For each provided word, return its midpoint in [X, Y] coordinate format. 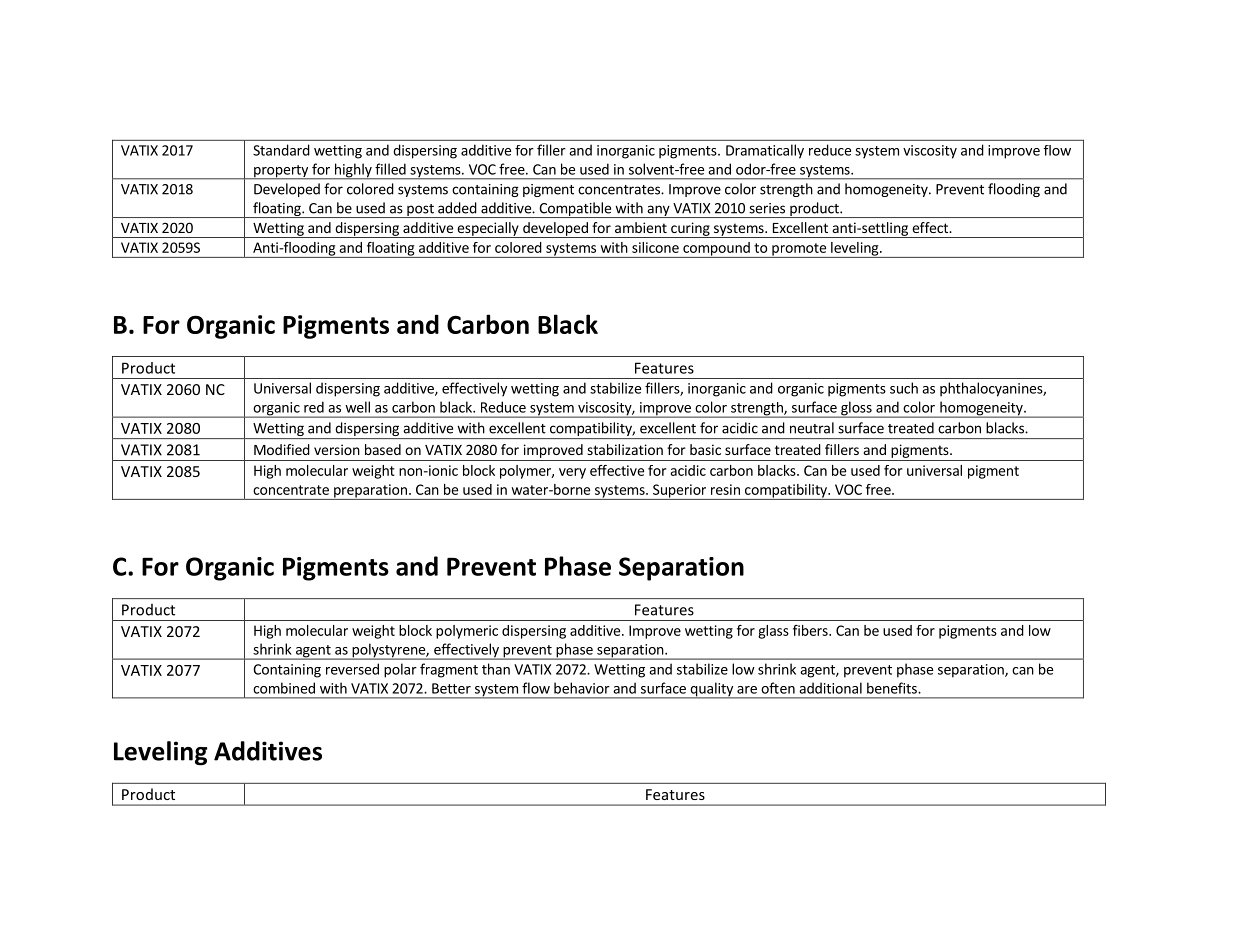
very [572, 473]
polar [400, 670]
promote [799, 250]
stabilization [625, 449]
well [357, 407]
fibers [811, 630]
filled [390, 169]
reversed [352, 669]
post [420, 211]
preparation [370, 492]
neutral [812, 428]
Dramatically [765, 151]
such [904, 388]
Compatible [575, 210]
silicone [655, 247]
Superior [679, 492]
